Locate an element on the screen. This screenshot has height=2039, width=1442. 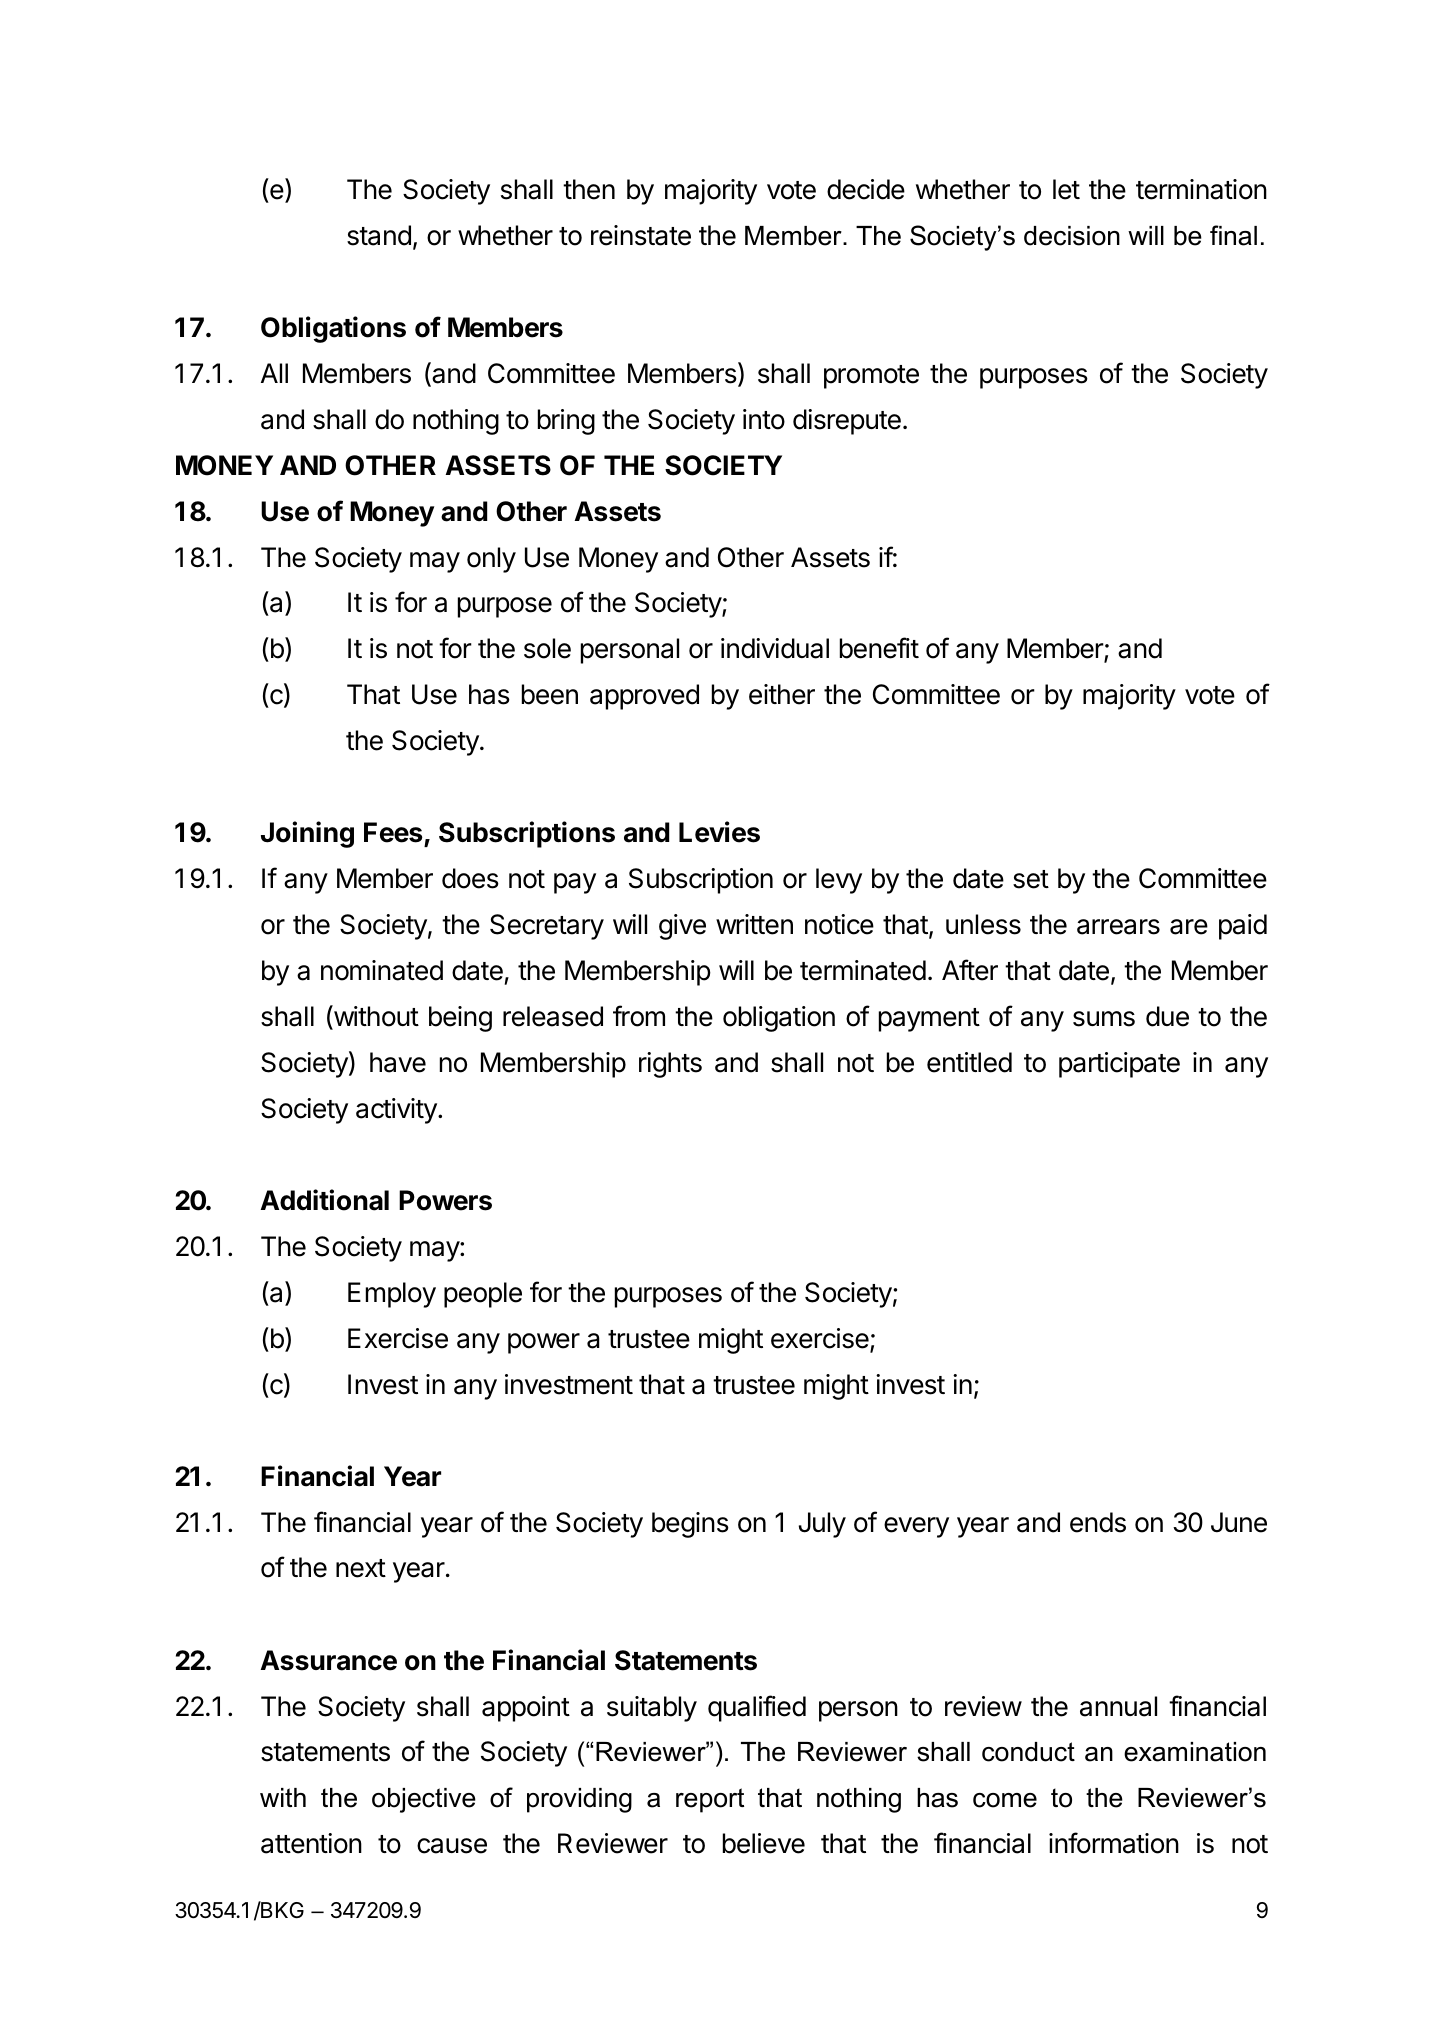
objective is located at coordinates (424, 1800).
